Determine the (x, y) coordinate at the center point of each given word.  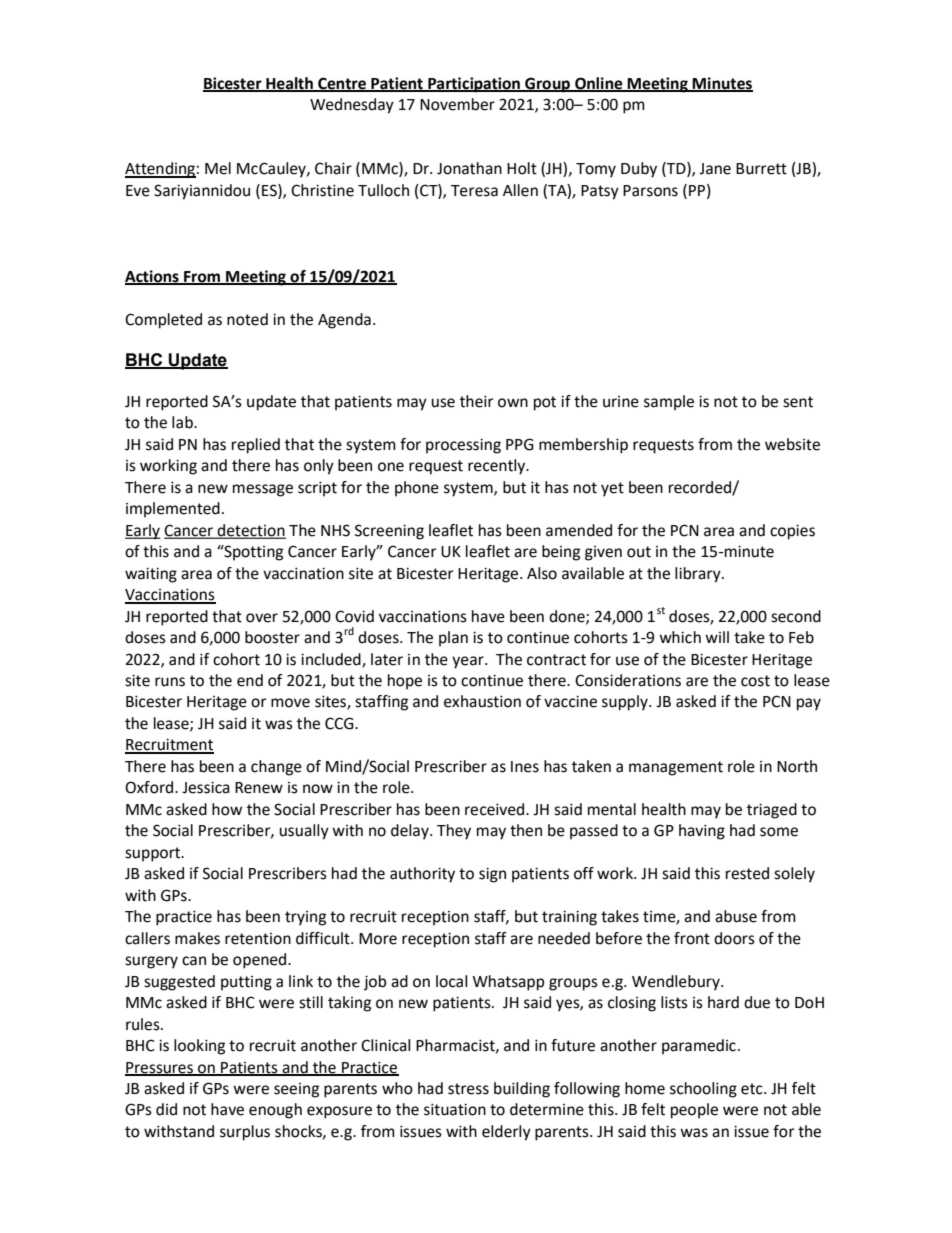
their (477, 401)
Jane (715, 169)
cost (755, 681)
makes (197, 938)
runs (170, 682)
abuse (736, 916)
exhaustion (482, 701)
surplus (245, 1133)
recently (498, 467)
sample (669, 403)
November (457, 104)
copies (792, 532)
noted (247, 319)
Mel (218, 168)
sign (492, 875)
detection (251, 531)
